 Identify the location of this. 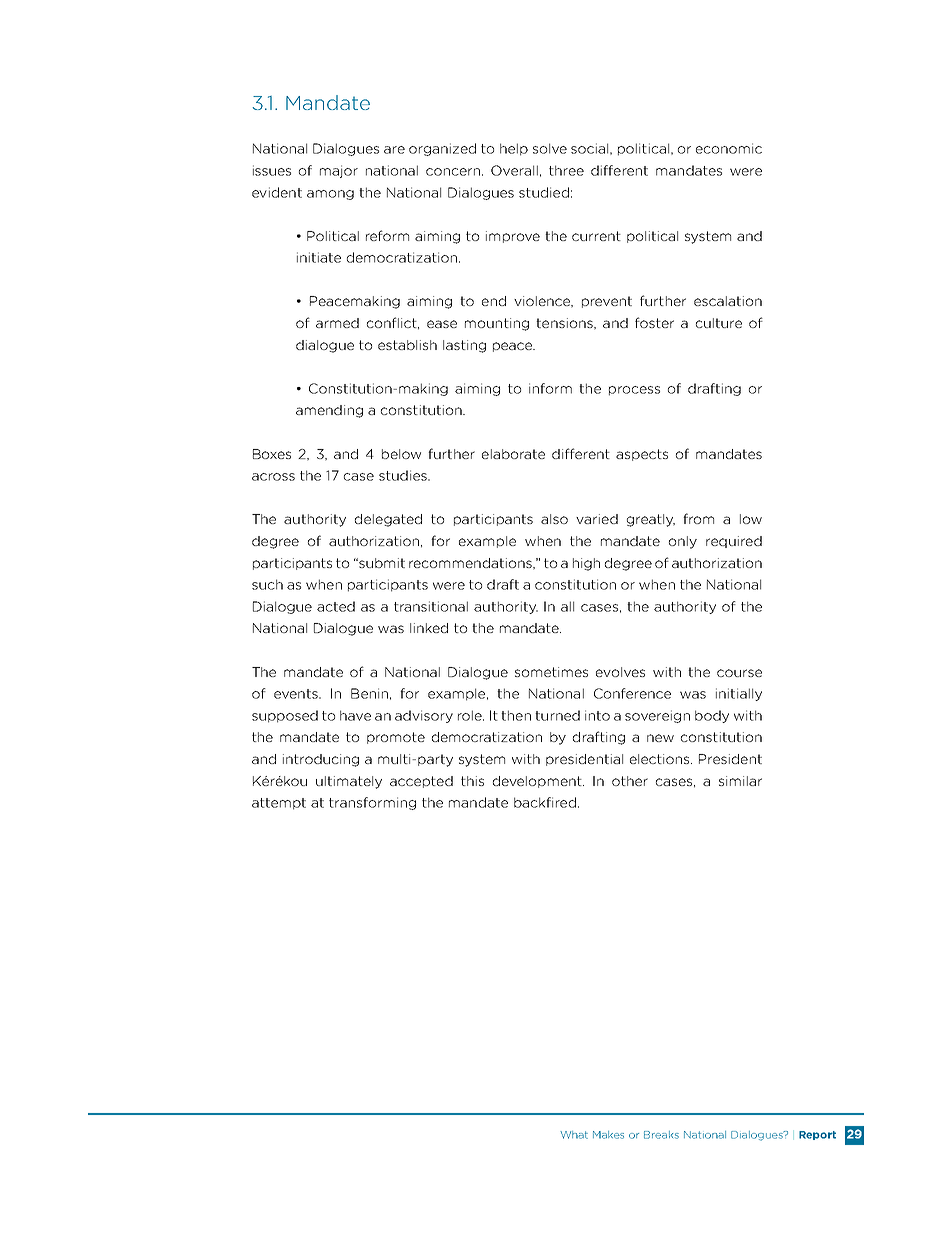
(472, 781).
